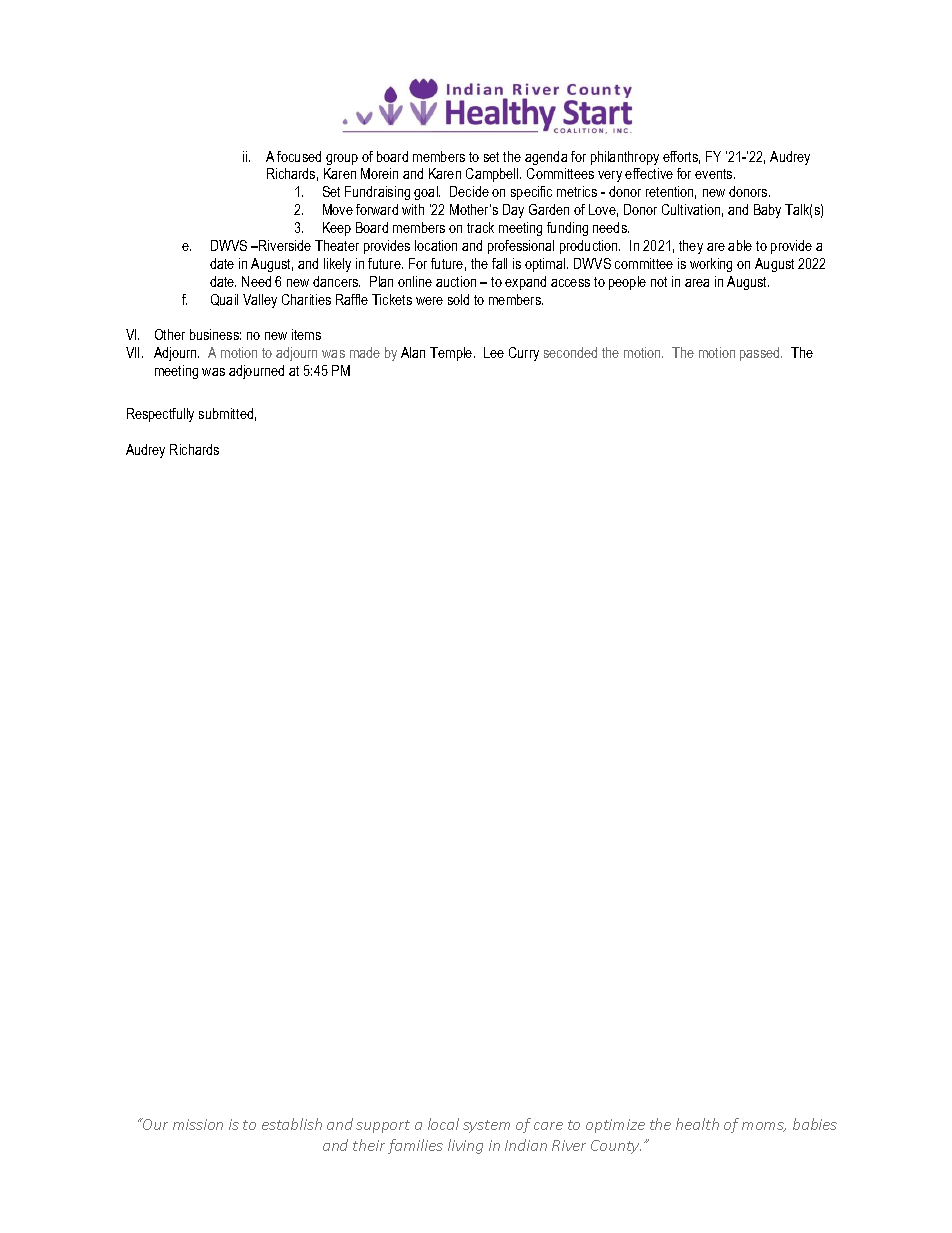  Describe the element at coordinates (469, 191) in the screenshot. I see `Decide` at that location.
